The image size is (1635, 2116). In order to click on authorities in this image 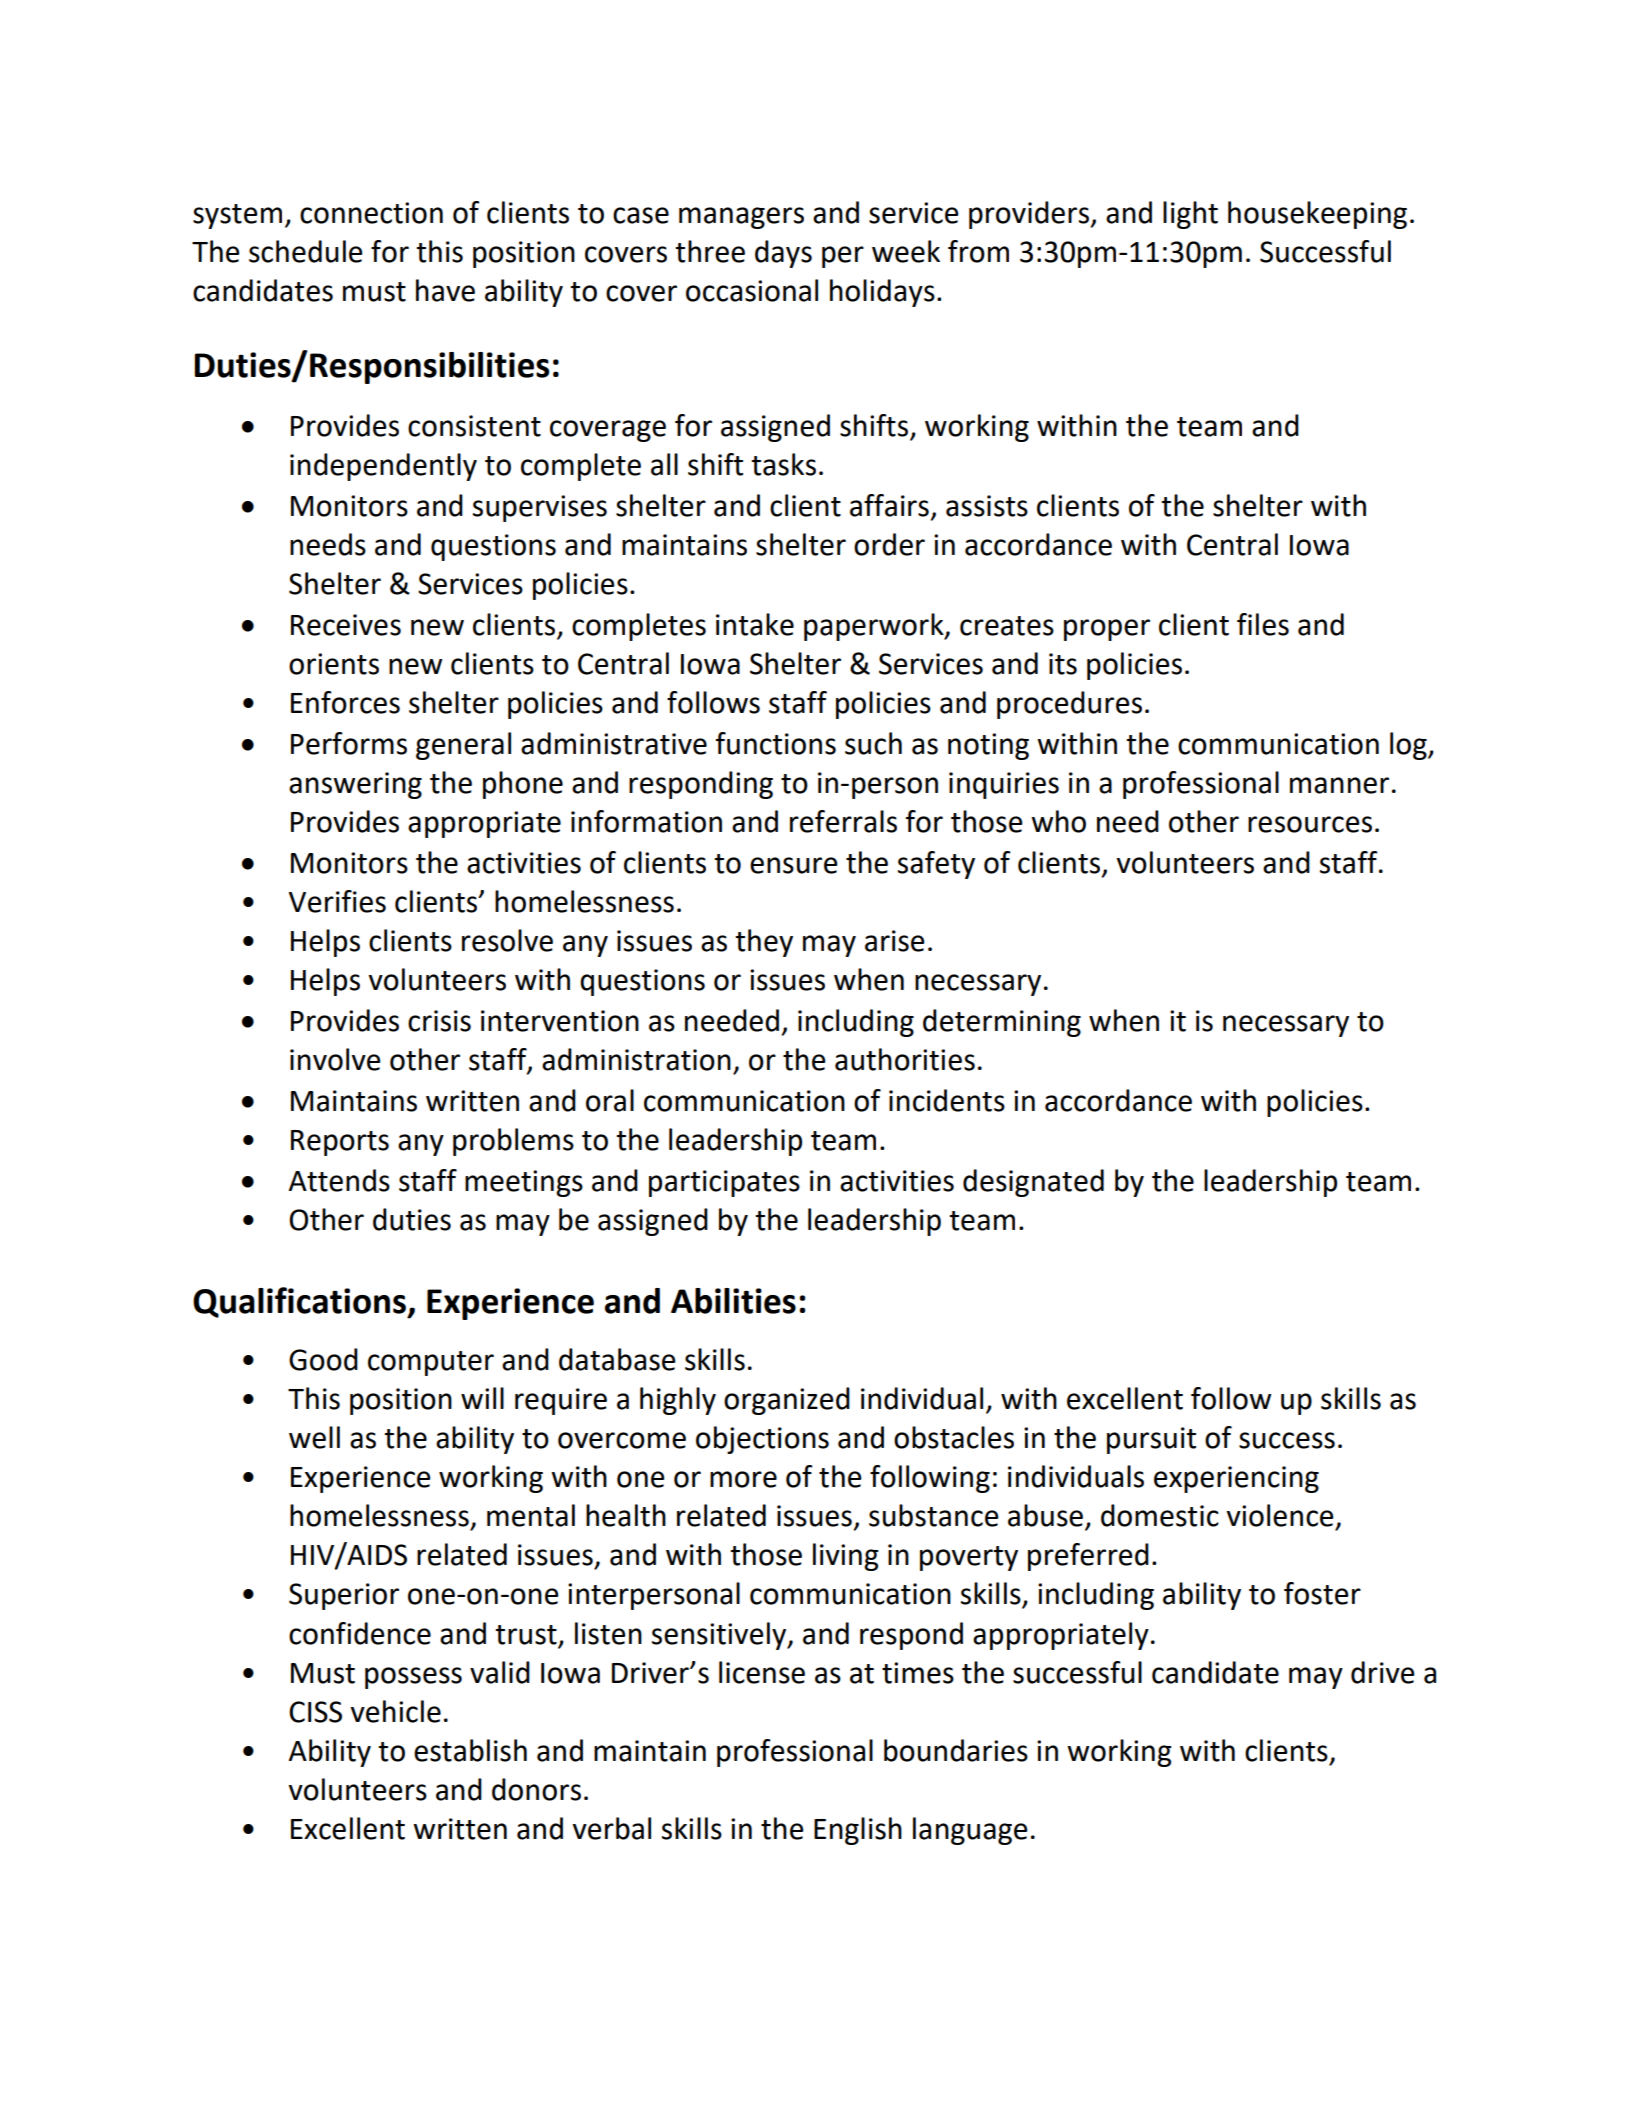, I will do `click(905, 1059)`.
